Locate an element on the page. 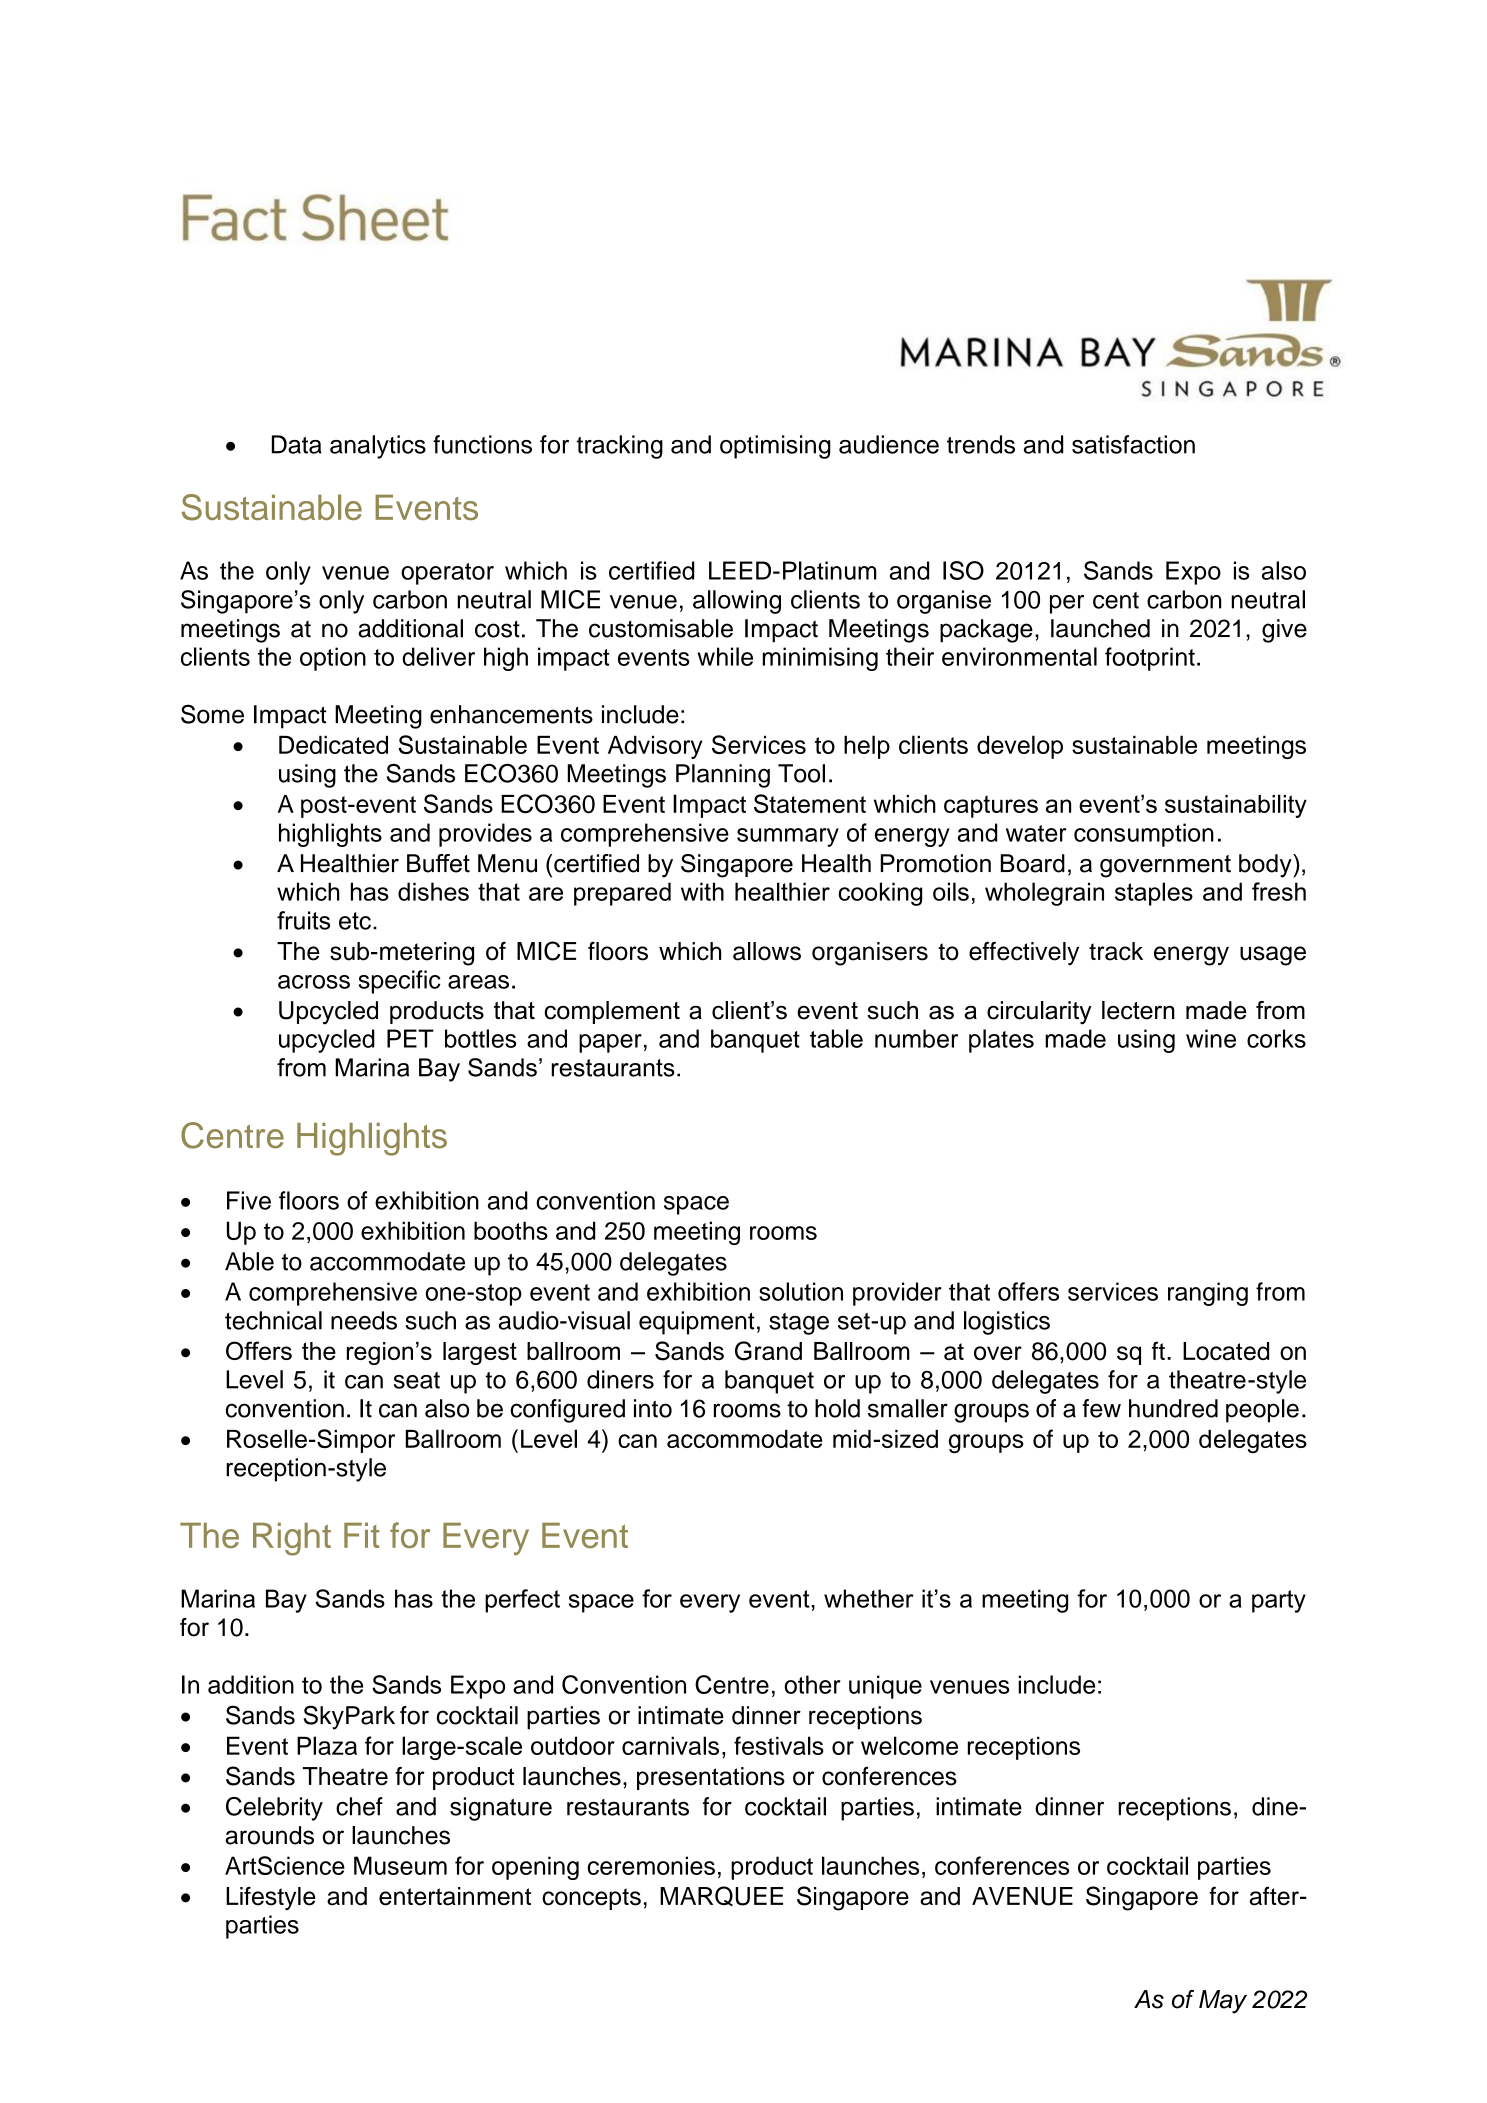  analytics is located at coordinates (378, 447).
